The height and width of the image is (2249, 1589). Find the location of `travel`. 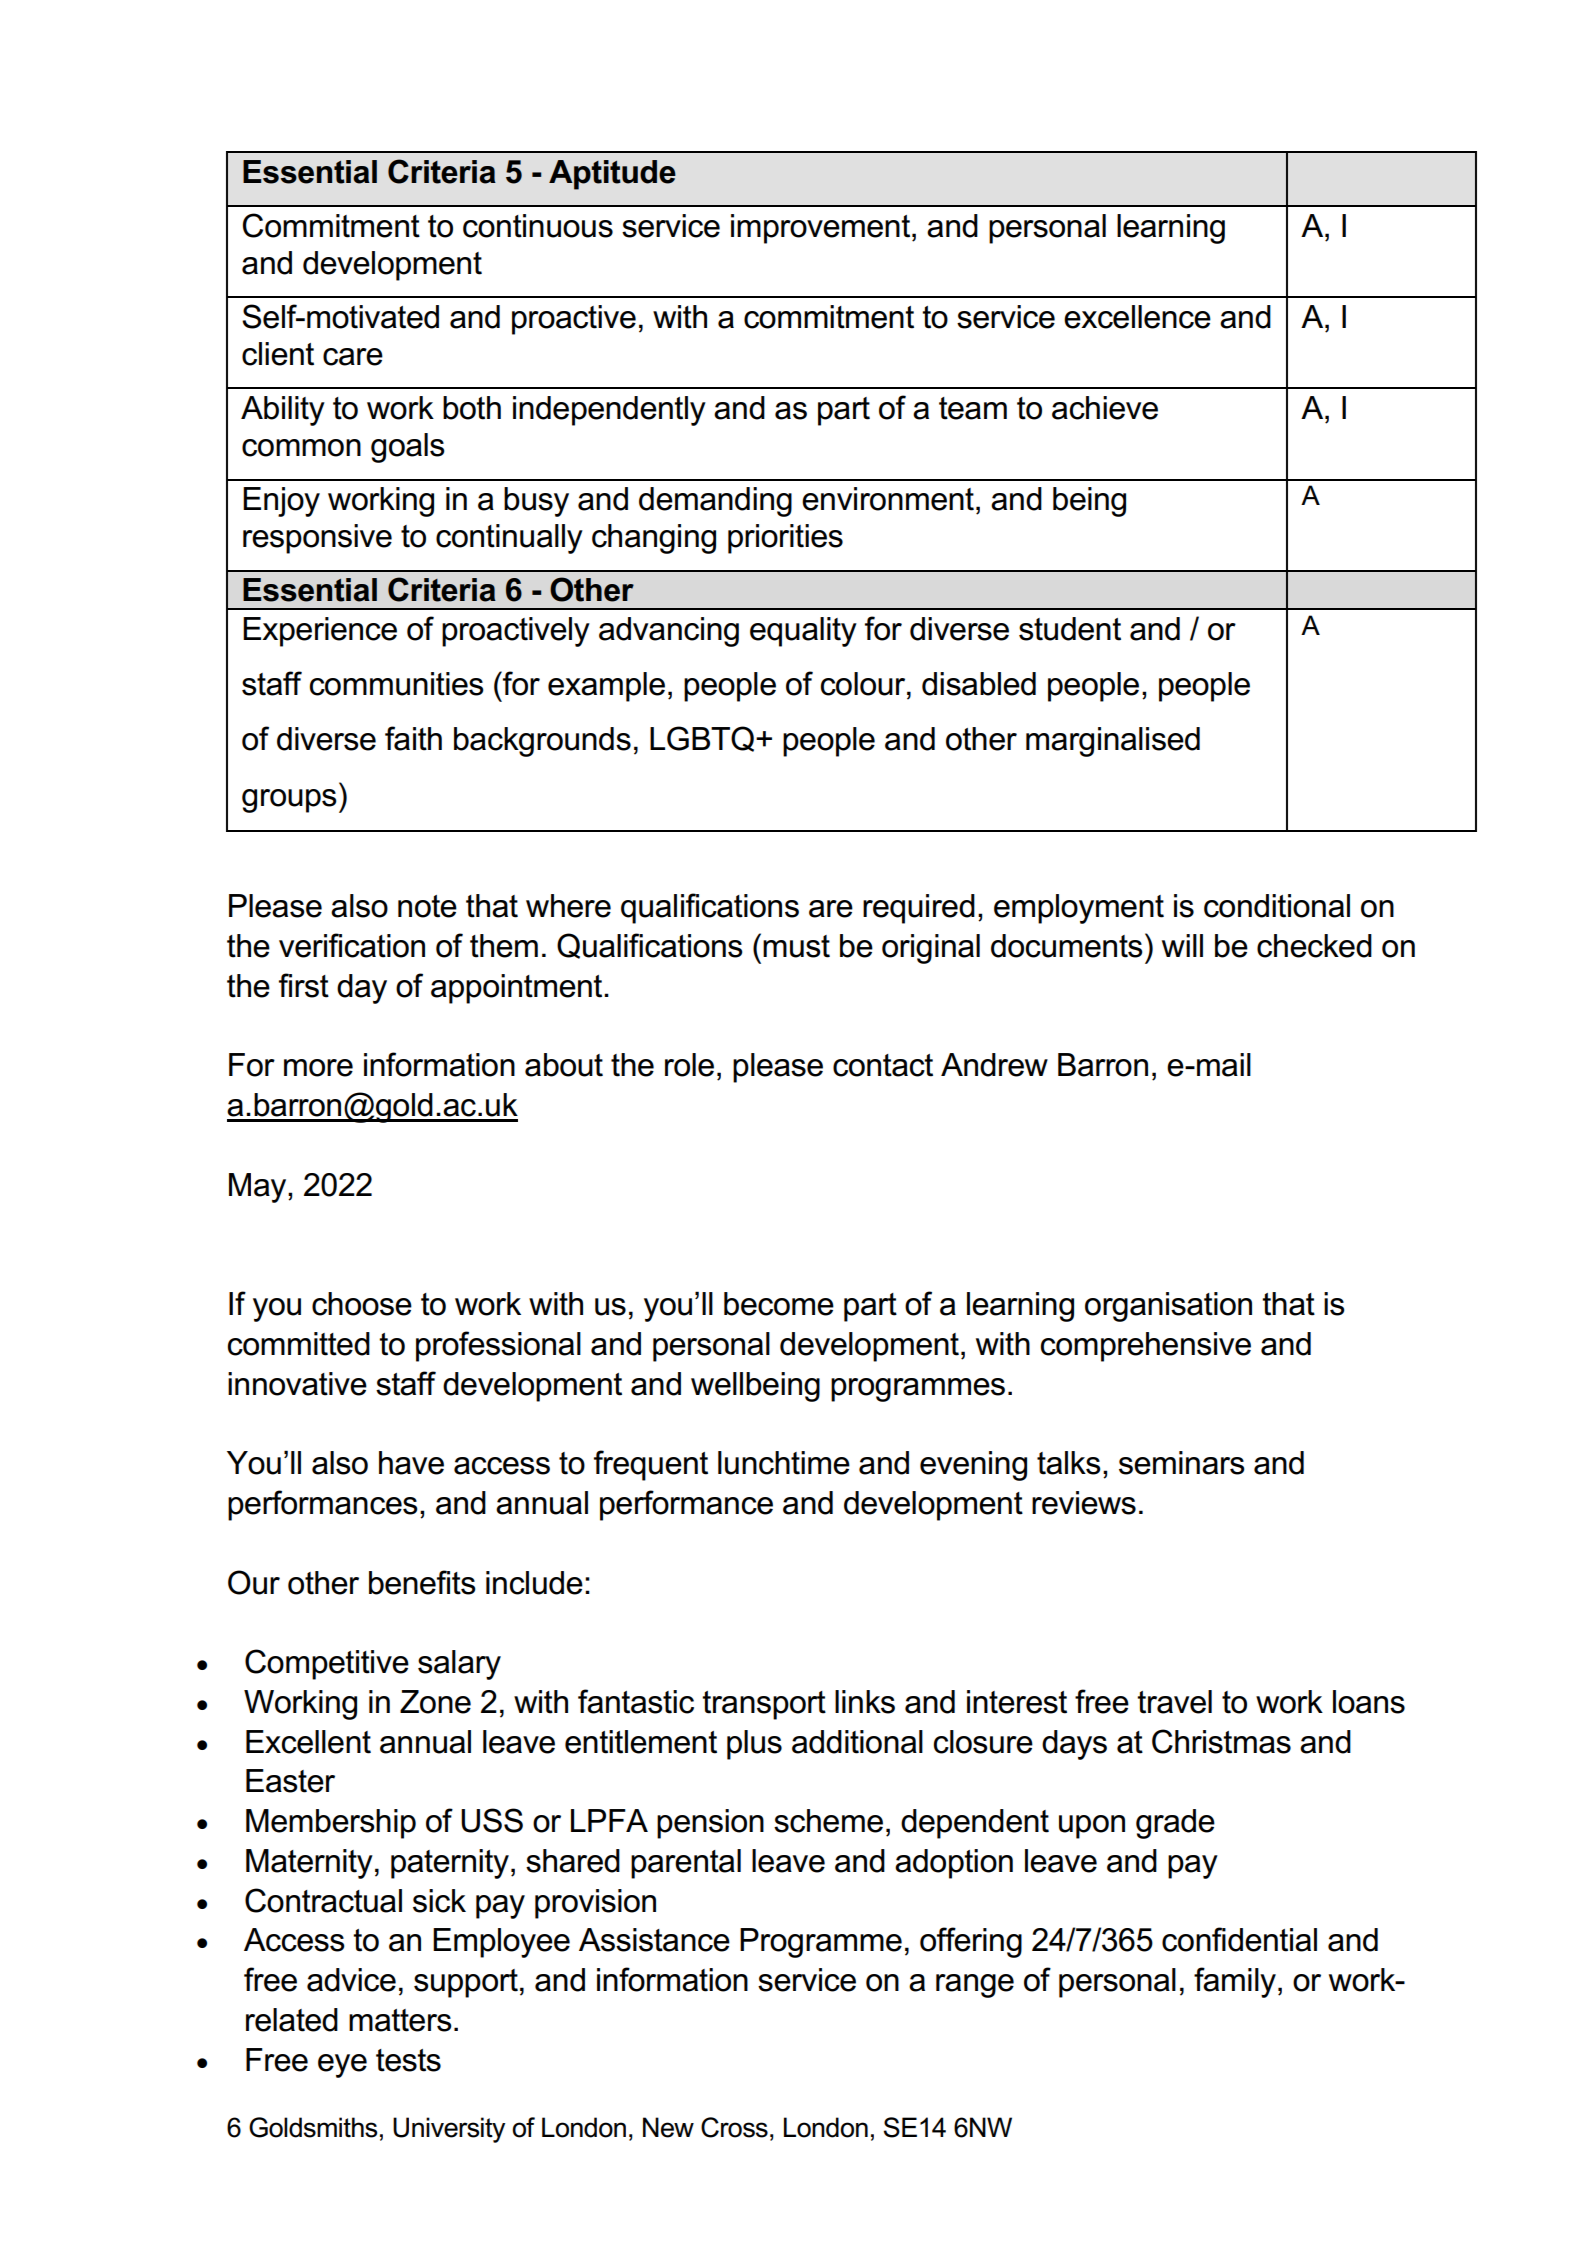

travel is located at coordinates (1174, 1702).
